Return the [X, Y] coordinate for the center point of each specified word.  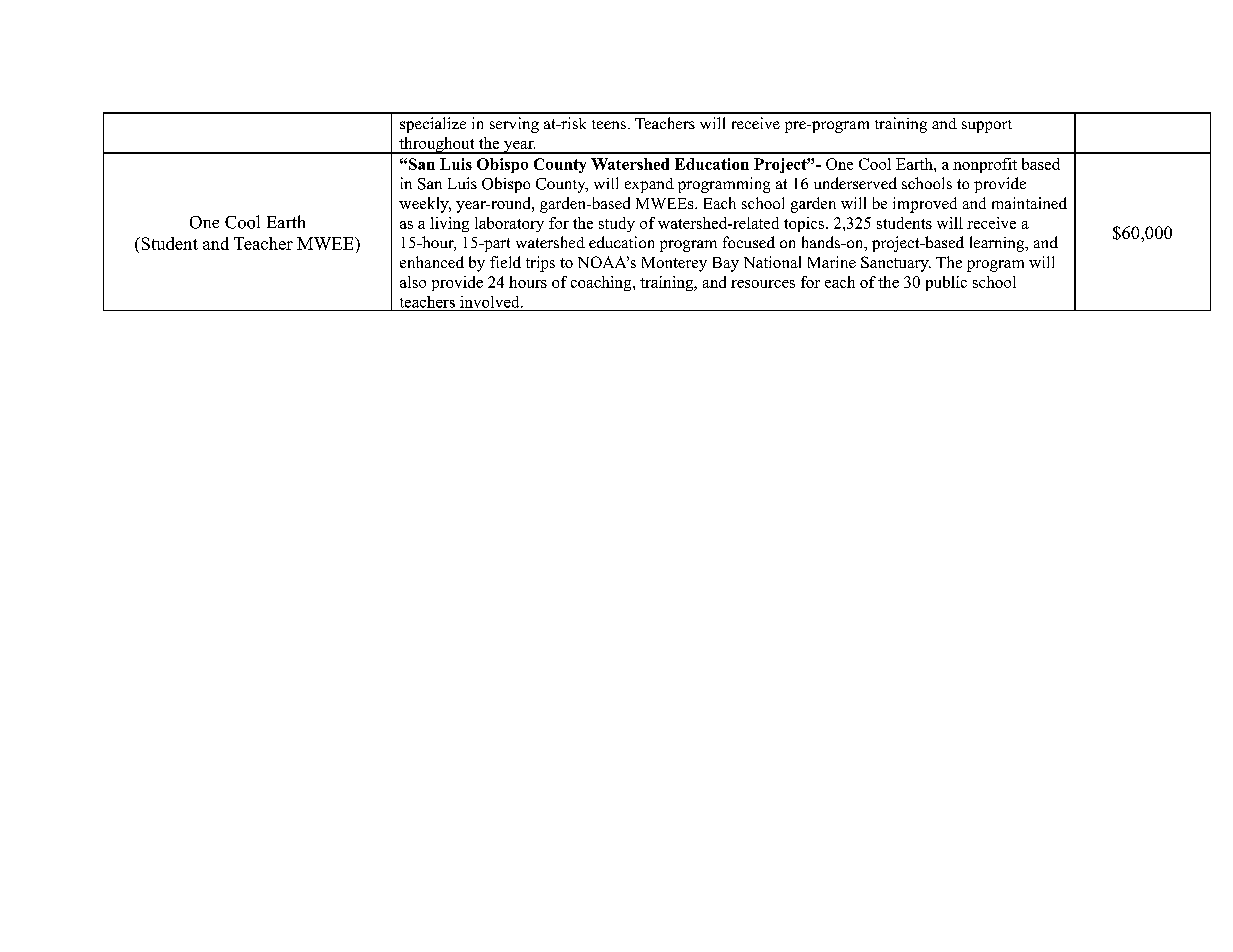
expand [649, 185]
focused [749, 242]
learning [998, 244]
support [987, 126]
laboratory [509, 224]
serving [514, 125]
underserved [855, 183]
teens [609, 124]
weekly [425, 205]
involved [491, 302]
